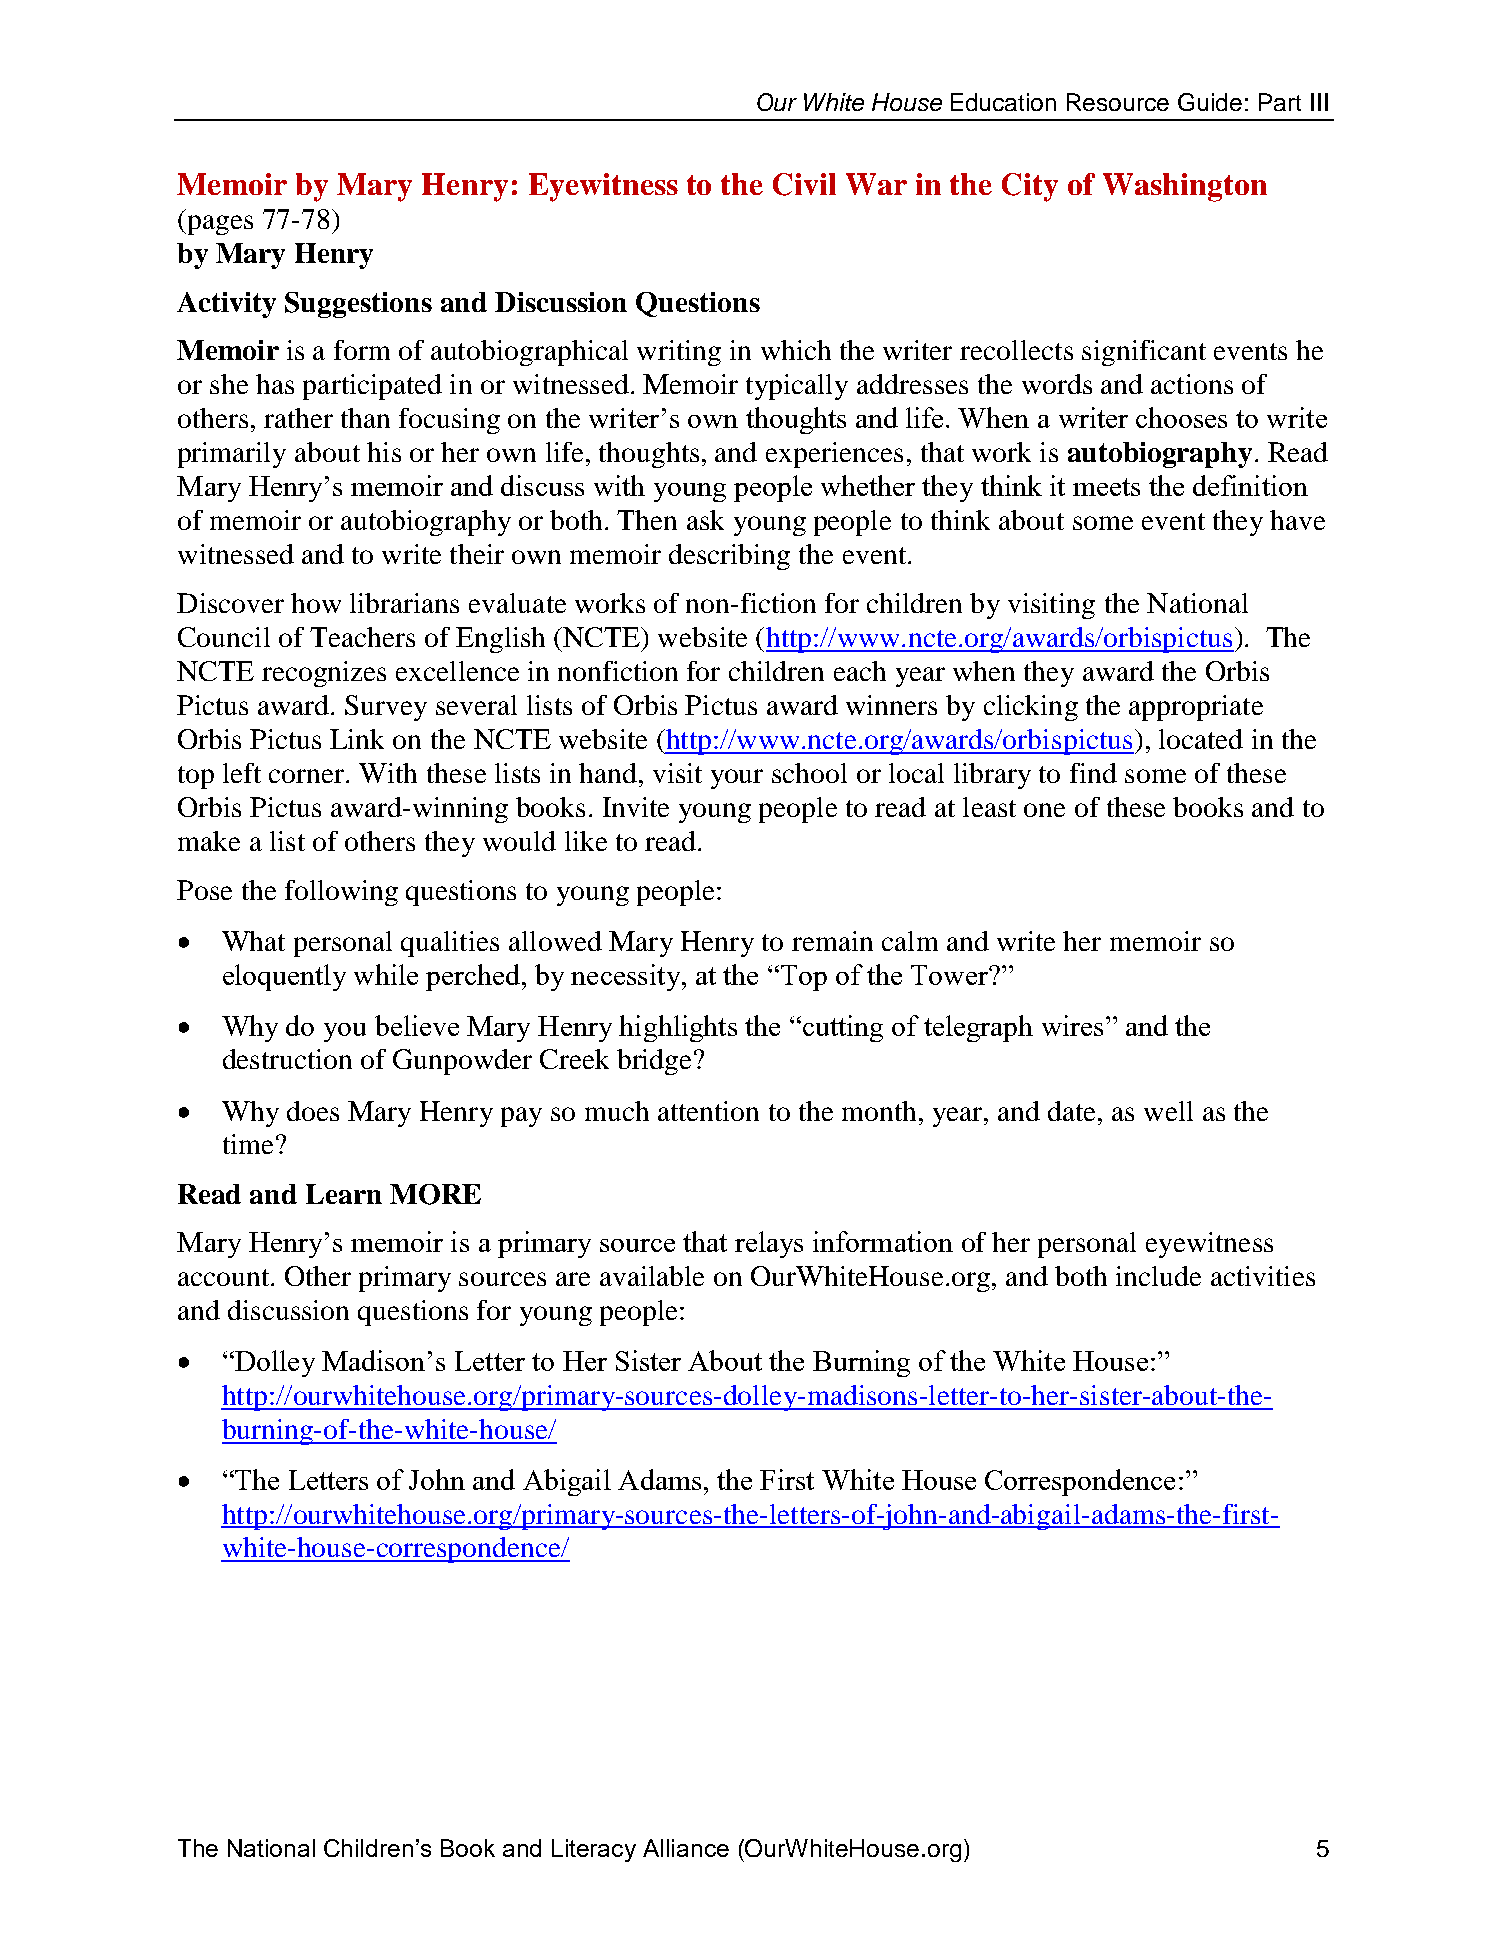 This screenshot has height=1951, width=1507. Describe the element at coordinates (316, 603) in the screenshot. I see `how` at that location.
